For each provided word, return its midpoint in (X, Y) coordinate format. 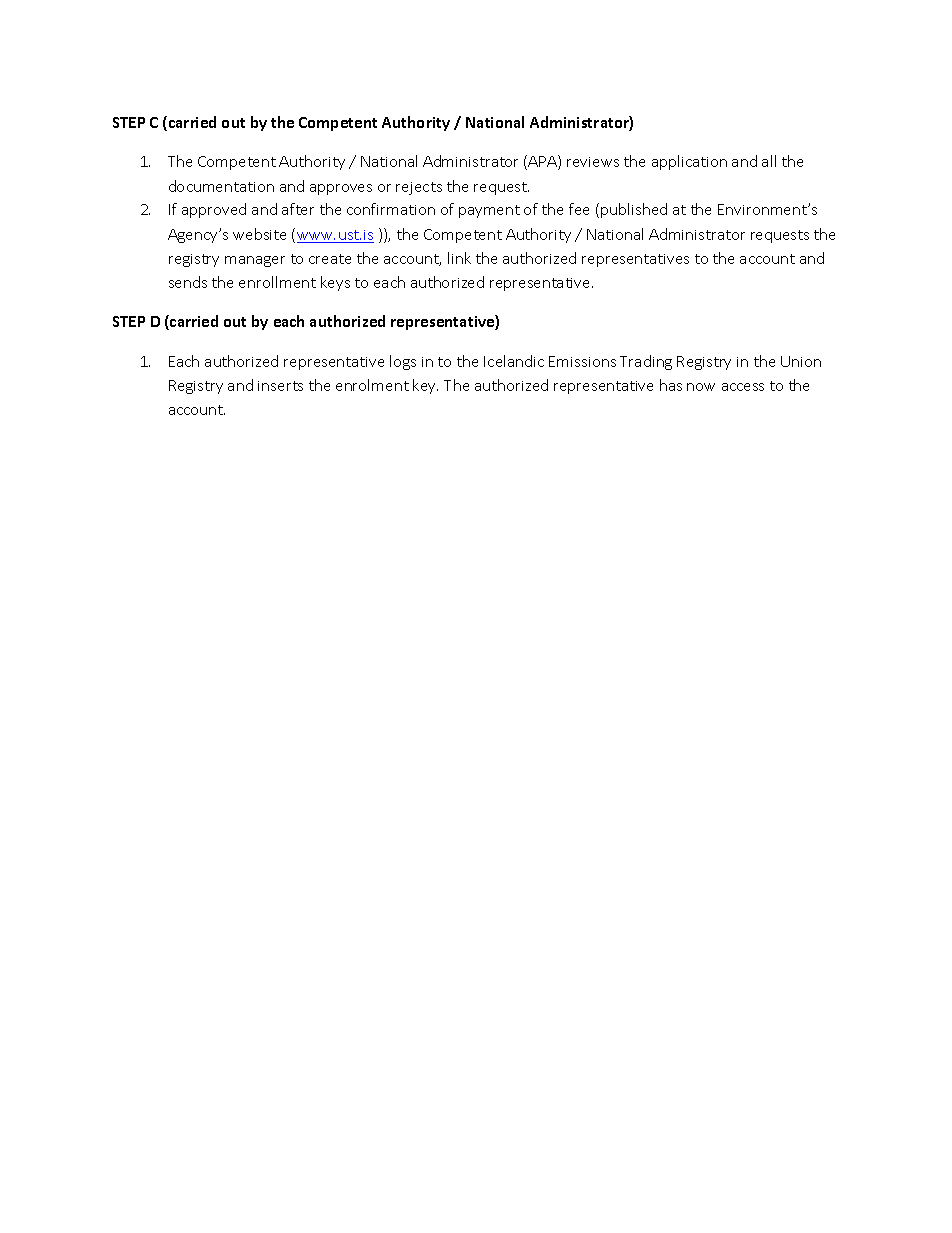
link (459, 258)
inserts (280, 386)
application (689, 162)
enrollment (277, 282)
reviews (593, 162)
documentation (221, 186)
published (634, 210)
